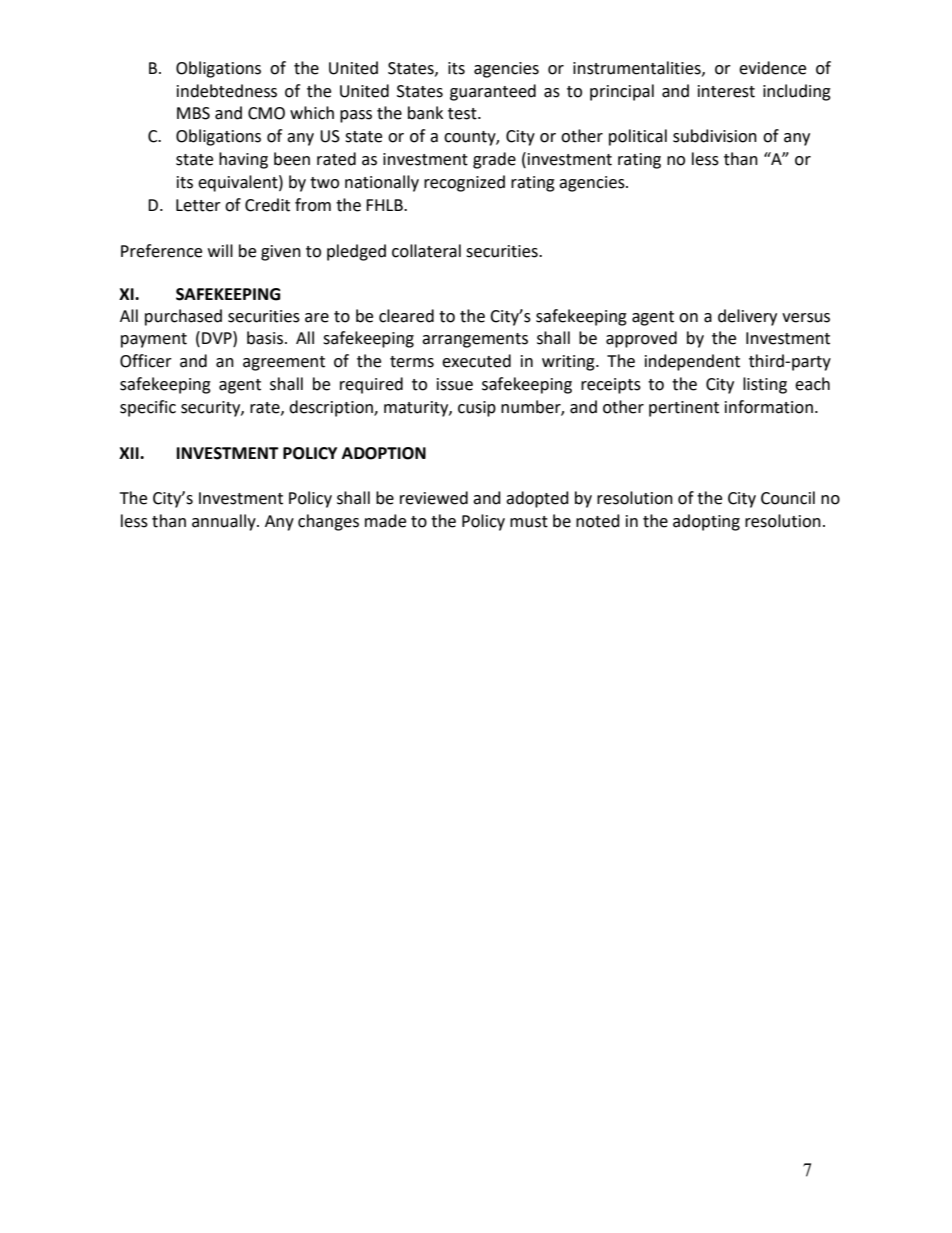 The height and width of the image is (1233, 952). Describe the element at coordinates (726, 91) in the image. I see `interest` at that location.
